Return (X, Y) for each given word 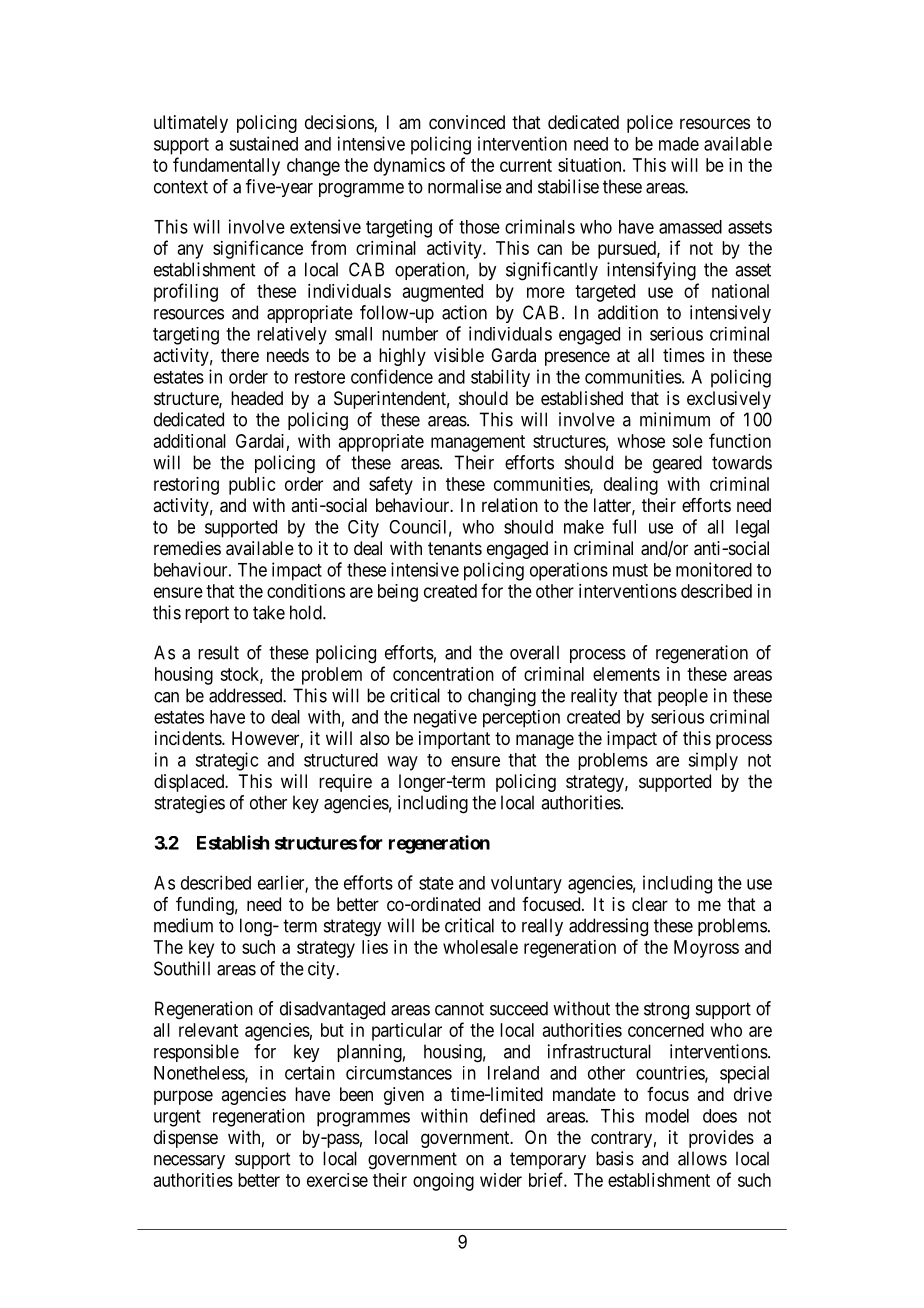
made (679, 144)
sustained (263, 143)
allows (702, 1158)
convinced (467, 122)
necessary (189, 1162)
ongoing (443, 1182)
